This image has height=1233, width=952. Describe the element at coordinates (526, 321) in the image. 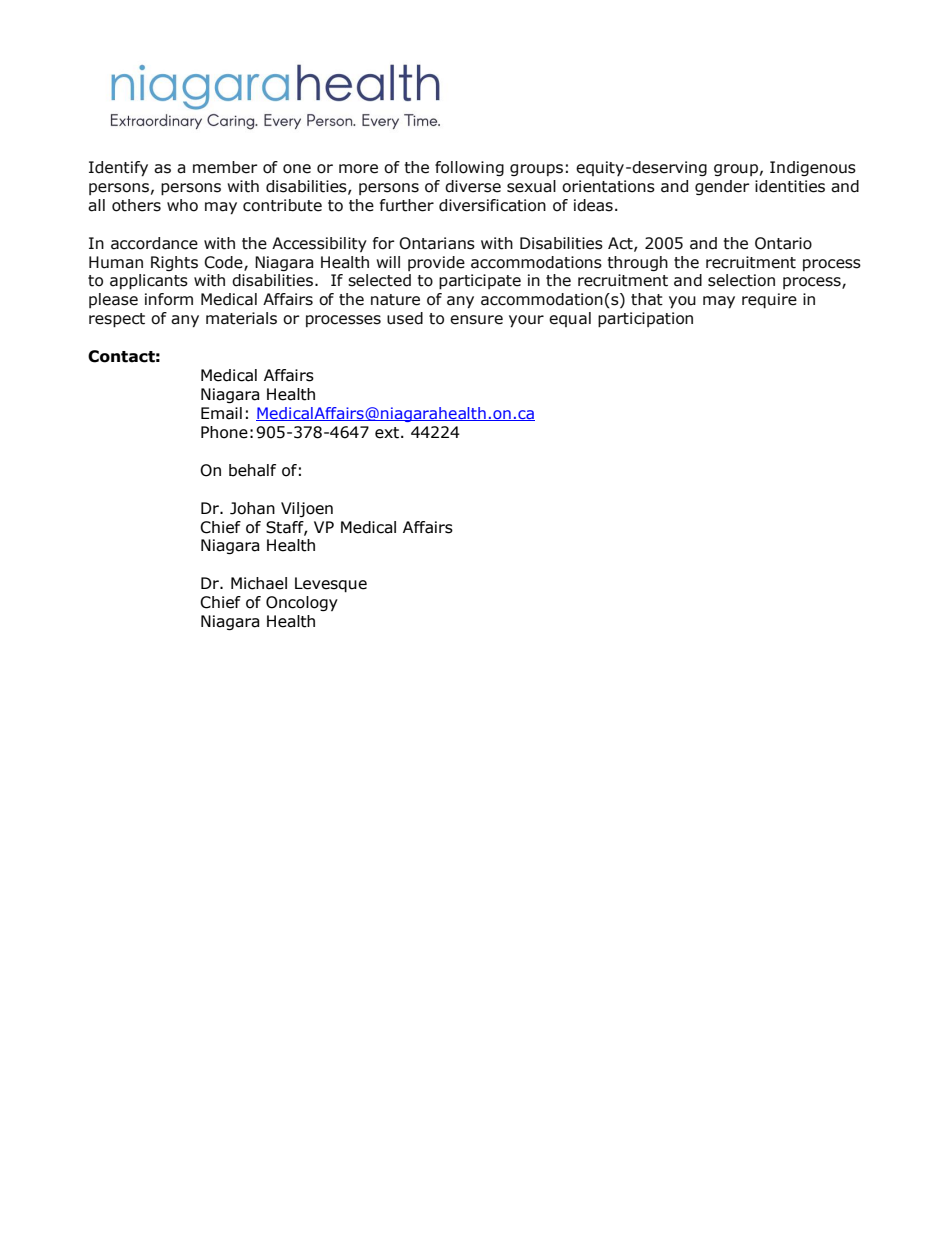

I see `your` at that location.
